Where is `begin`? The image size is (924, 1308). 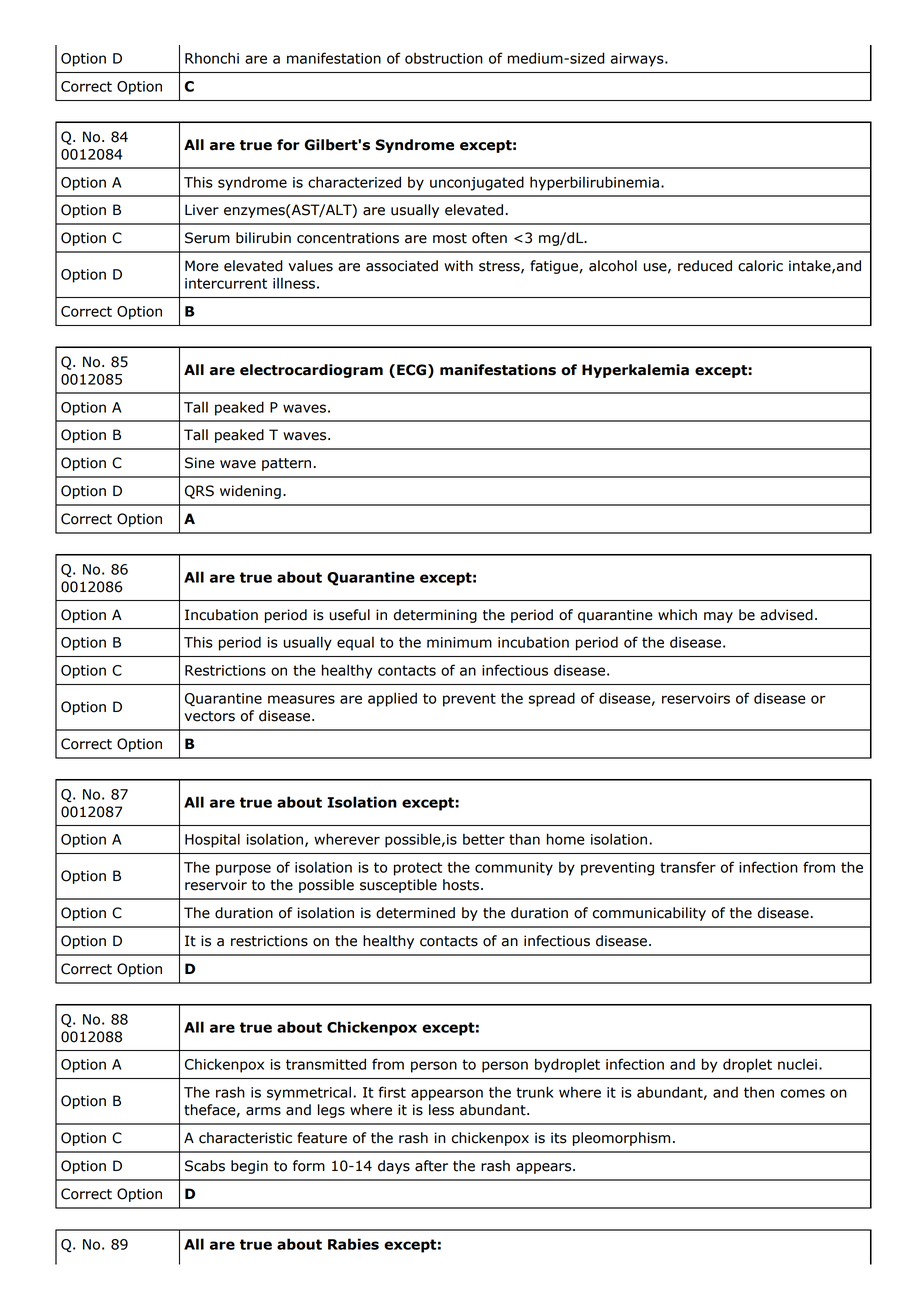
begin is located at coordinates (249, 1167).
